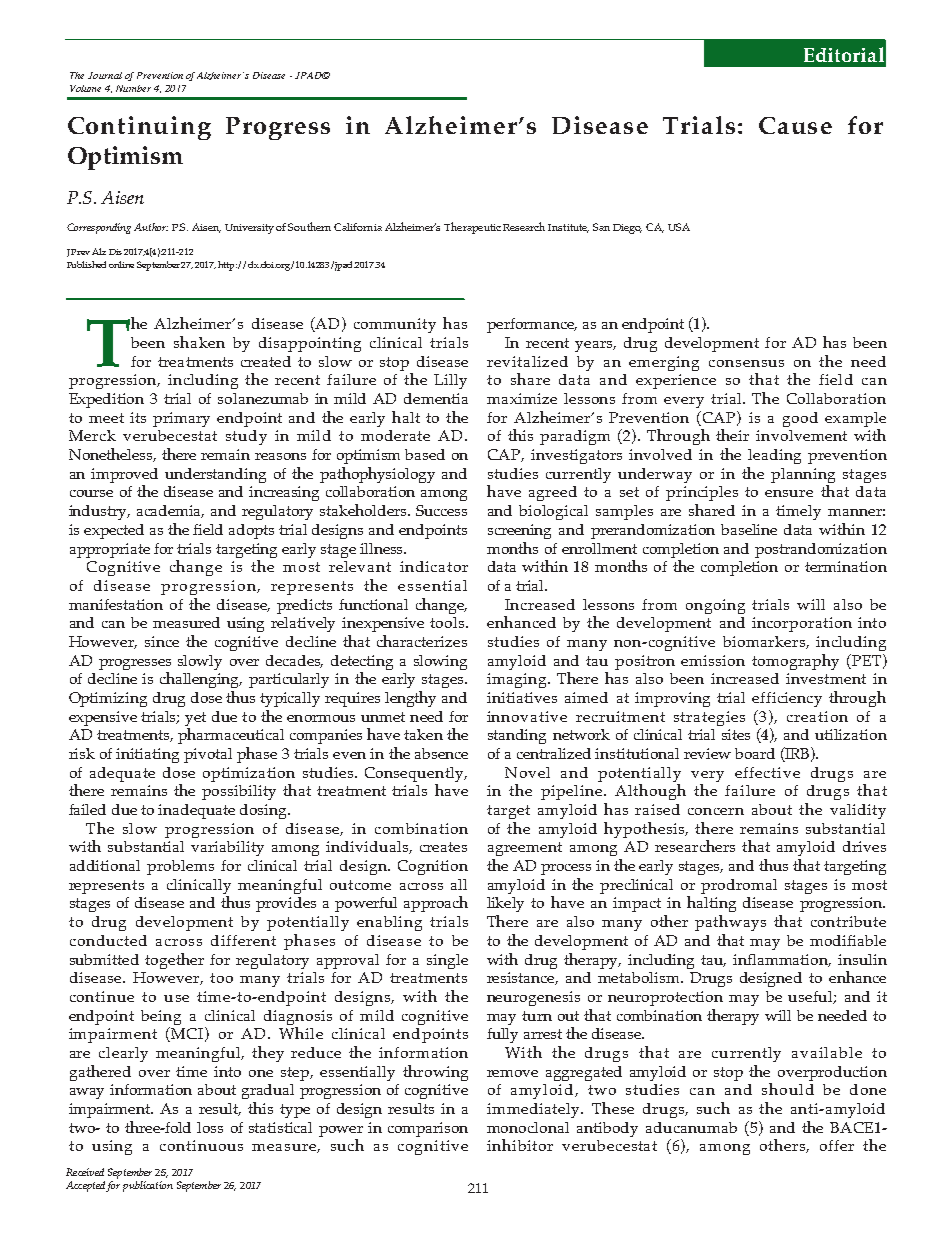  I want to click on primary, so click(181, 419).
